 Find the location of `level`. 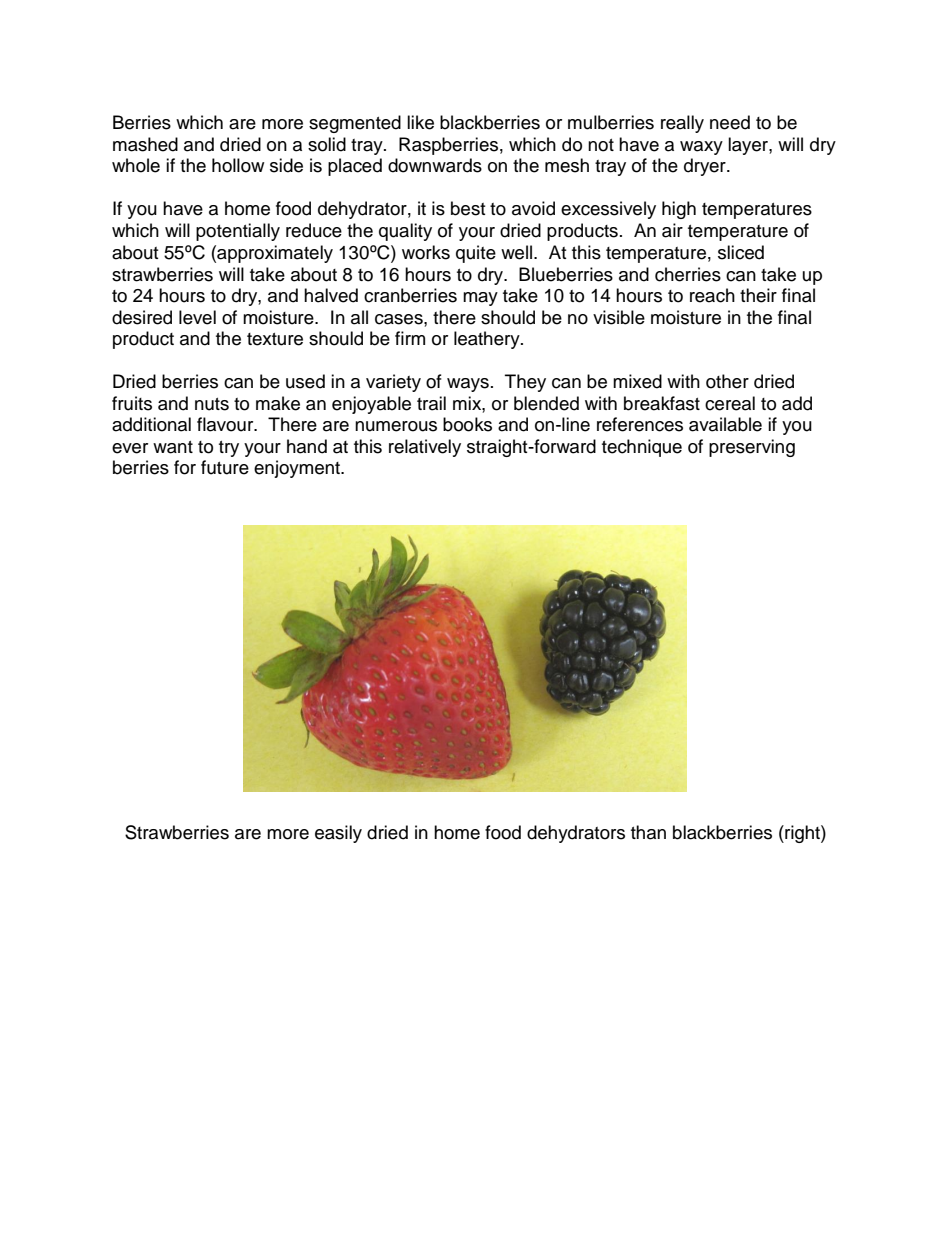

level is located at coordinates (197, 317).
